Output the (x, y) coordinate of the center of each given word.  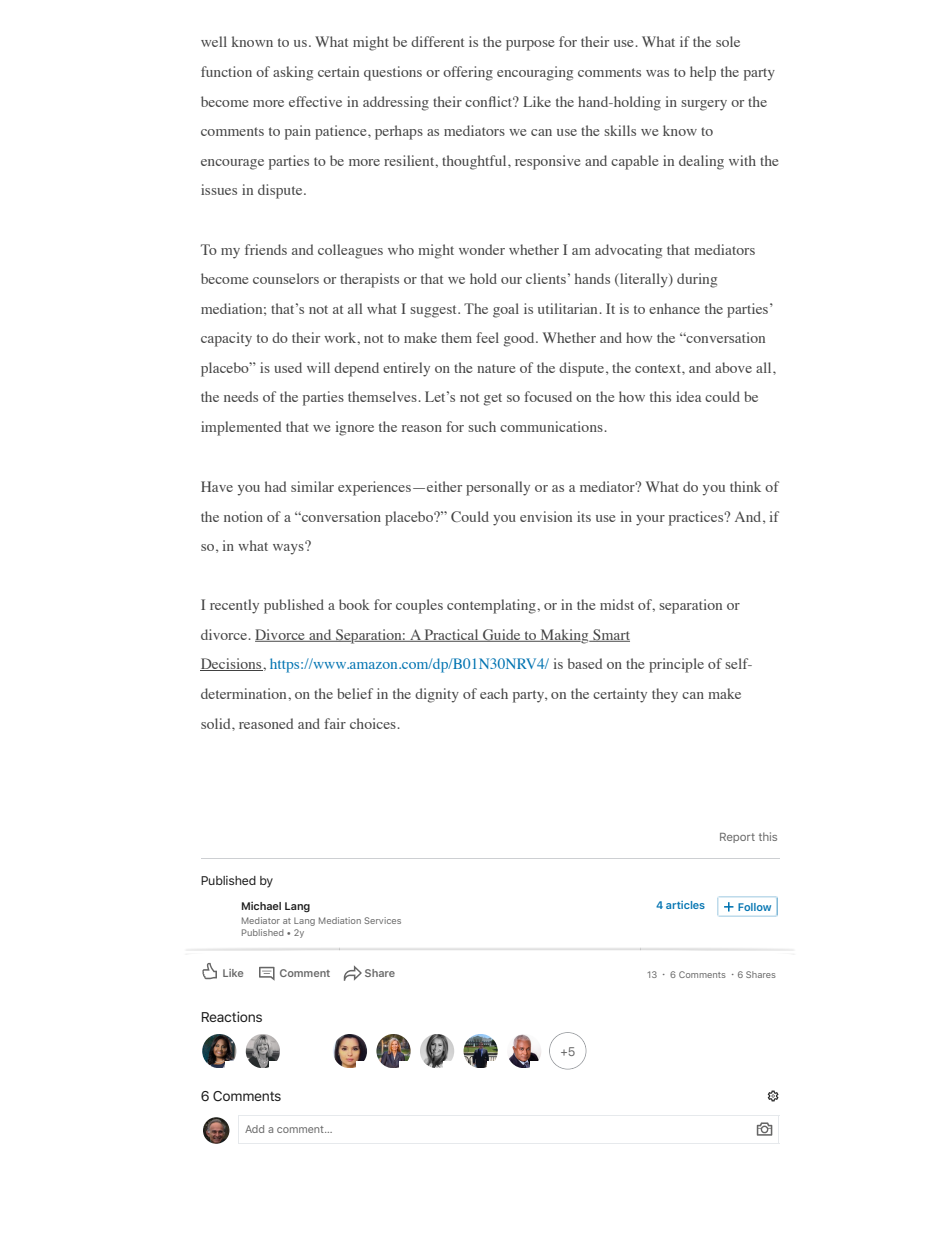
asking (293, 73)
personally (498, 488)
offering (468, 73)
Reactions (232, 1016)
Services (382, 920)
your (650, 520)
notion (243, 516)
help (703, 73)
